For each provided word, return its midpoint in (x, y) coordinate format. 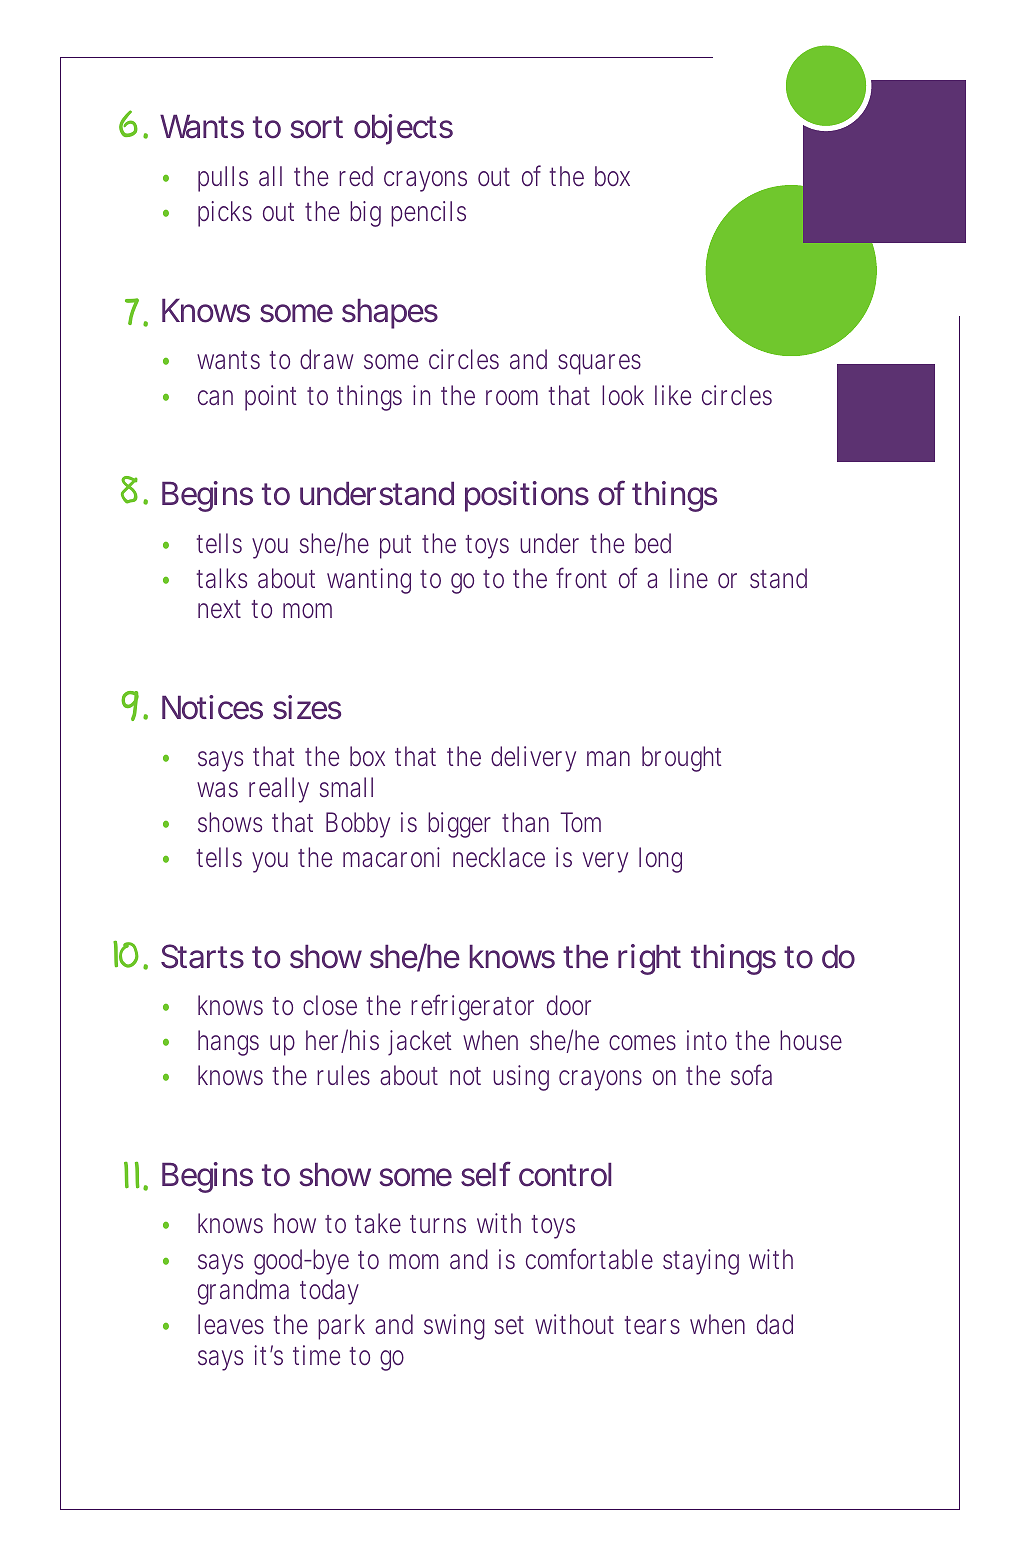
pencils (428, 214)
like (673, 395)
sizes (307, 707)
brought (681, 759)
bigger (459, 825)
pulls (223, 179)
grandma (243, 1292)
